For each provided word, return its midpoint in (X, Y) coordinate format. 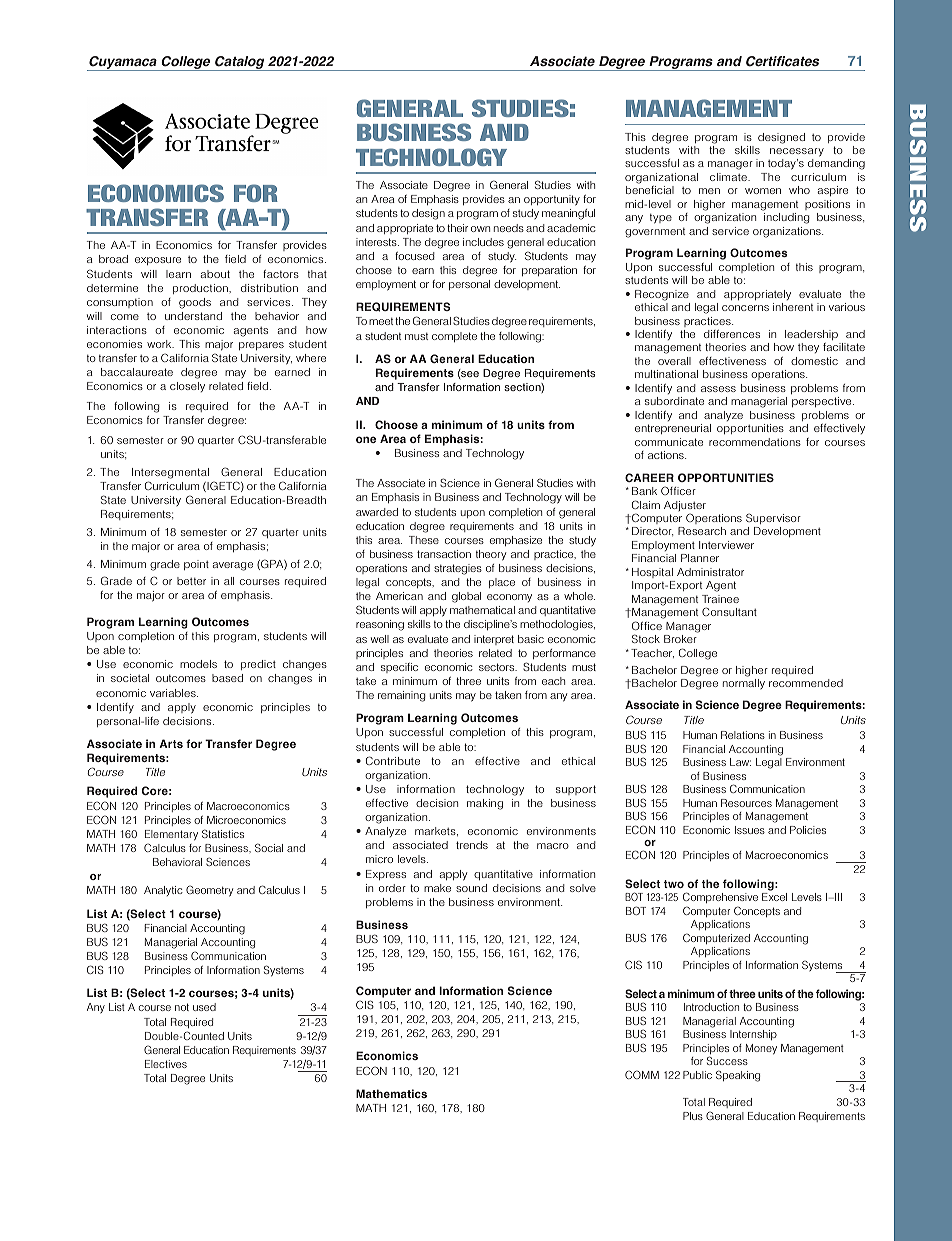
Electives (166, 1064)
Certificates (782, 61)
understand (193, 316)
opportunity (552, 200)
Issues (750, 830)
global (466, 597)
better (191, 581)
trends (472, 845)
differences (732, 334)
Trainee (720, 599)
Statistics (223, 833)
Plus (693, 1116)
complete (454, 337)
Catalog (240, 63)
